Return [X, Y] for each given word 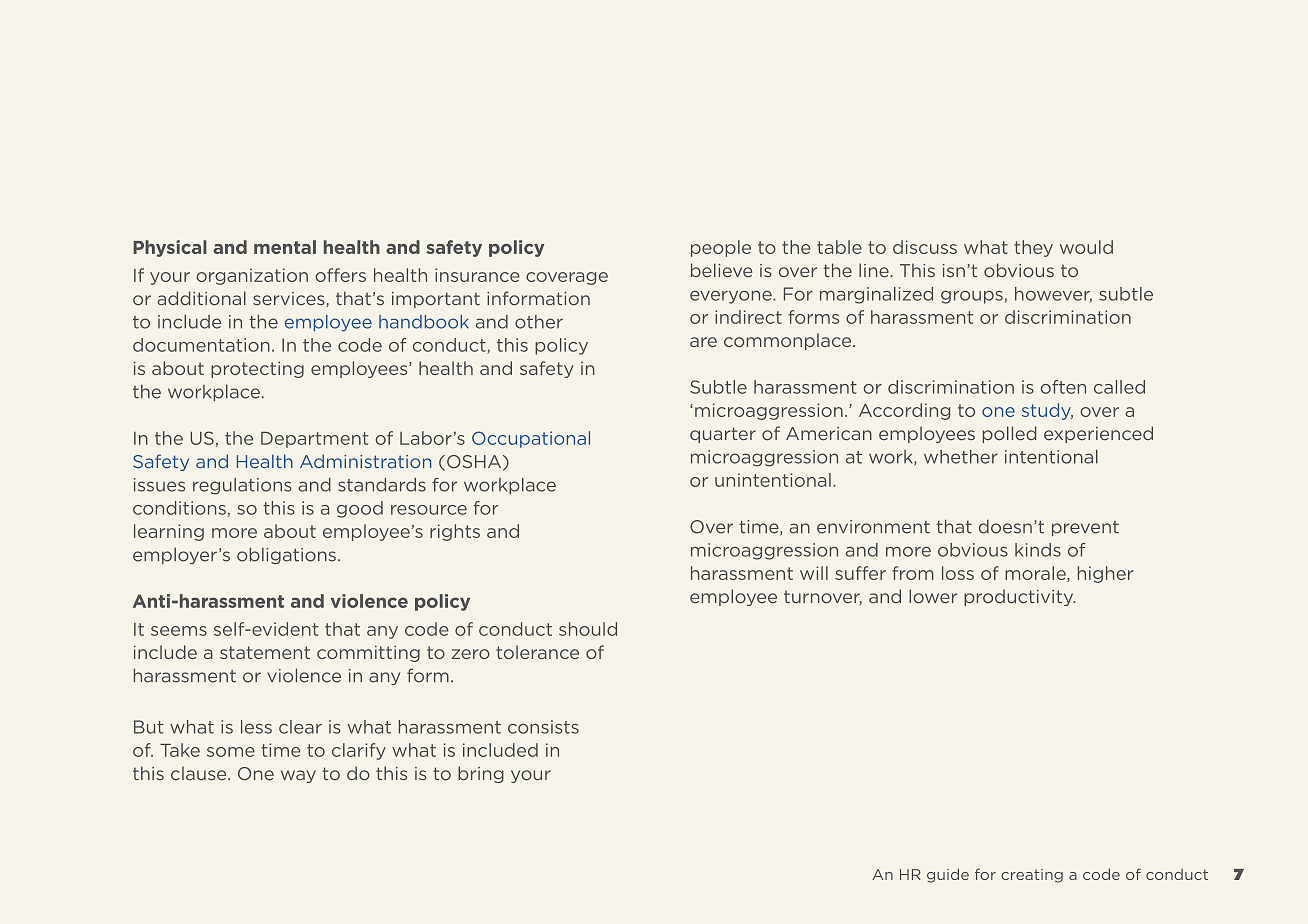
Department [315, 440]
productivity [1019, 597]
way [298, 776]
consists [543, 727]
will [814, 573]
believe [721, 270]
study [1047, 411]
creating [1032, 876]
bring [481, 774]
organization [252, 276]
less [256, 727]
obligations [286, 555]
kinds [1038, 550]
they [1033, 248]
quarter [723, 435]
